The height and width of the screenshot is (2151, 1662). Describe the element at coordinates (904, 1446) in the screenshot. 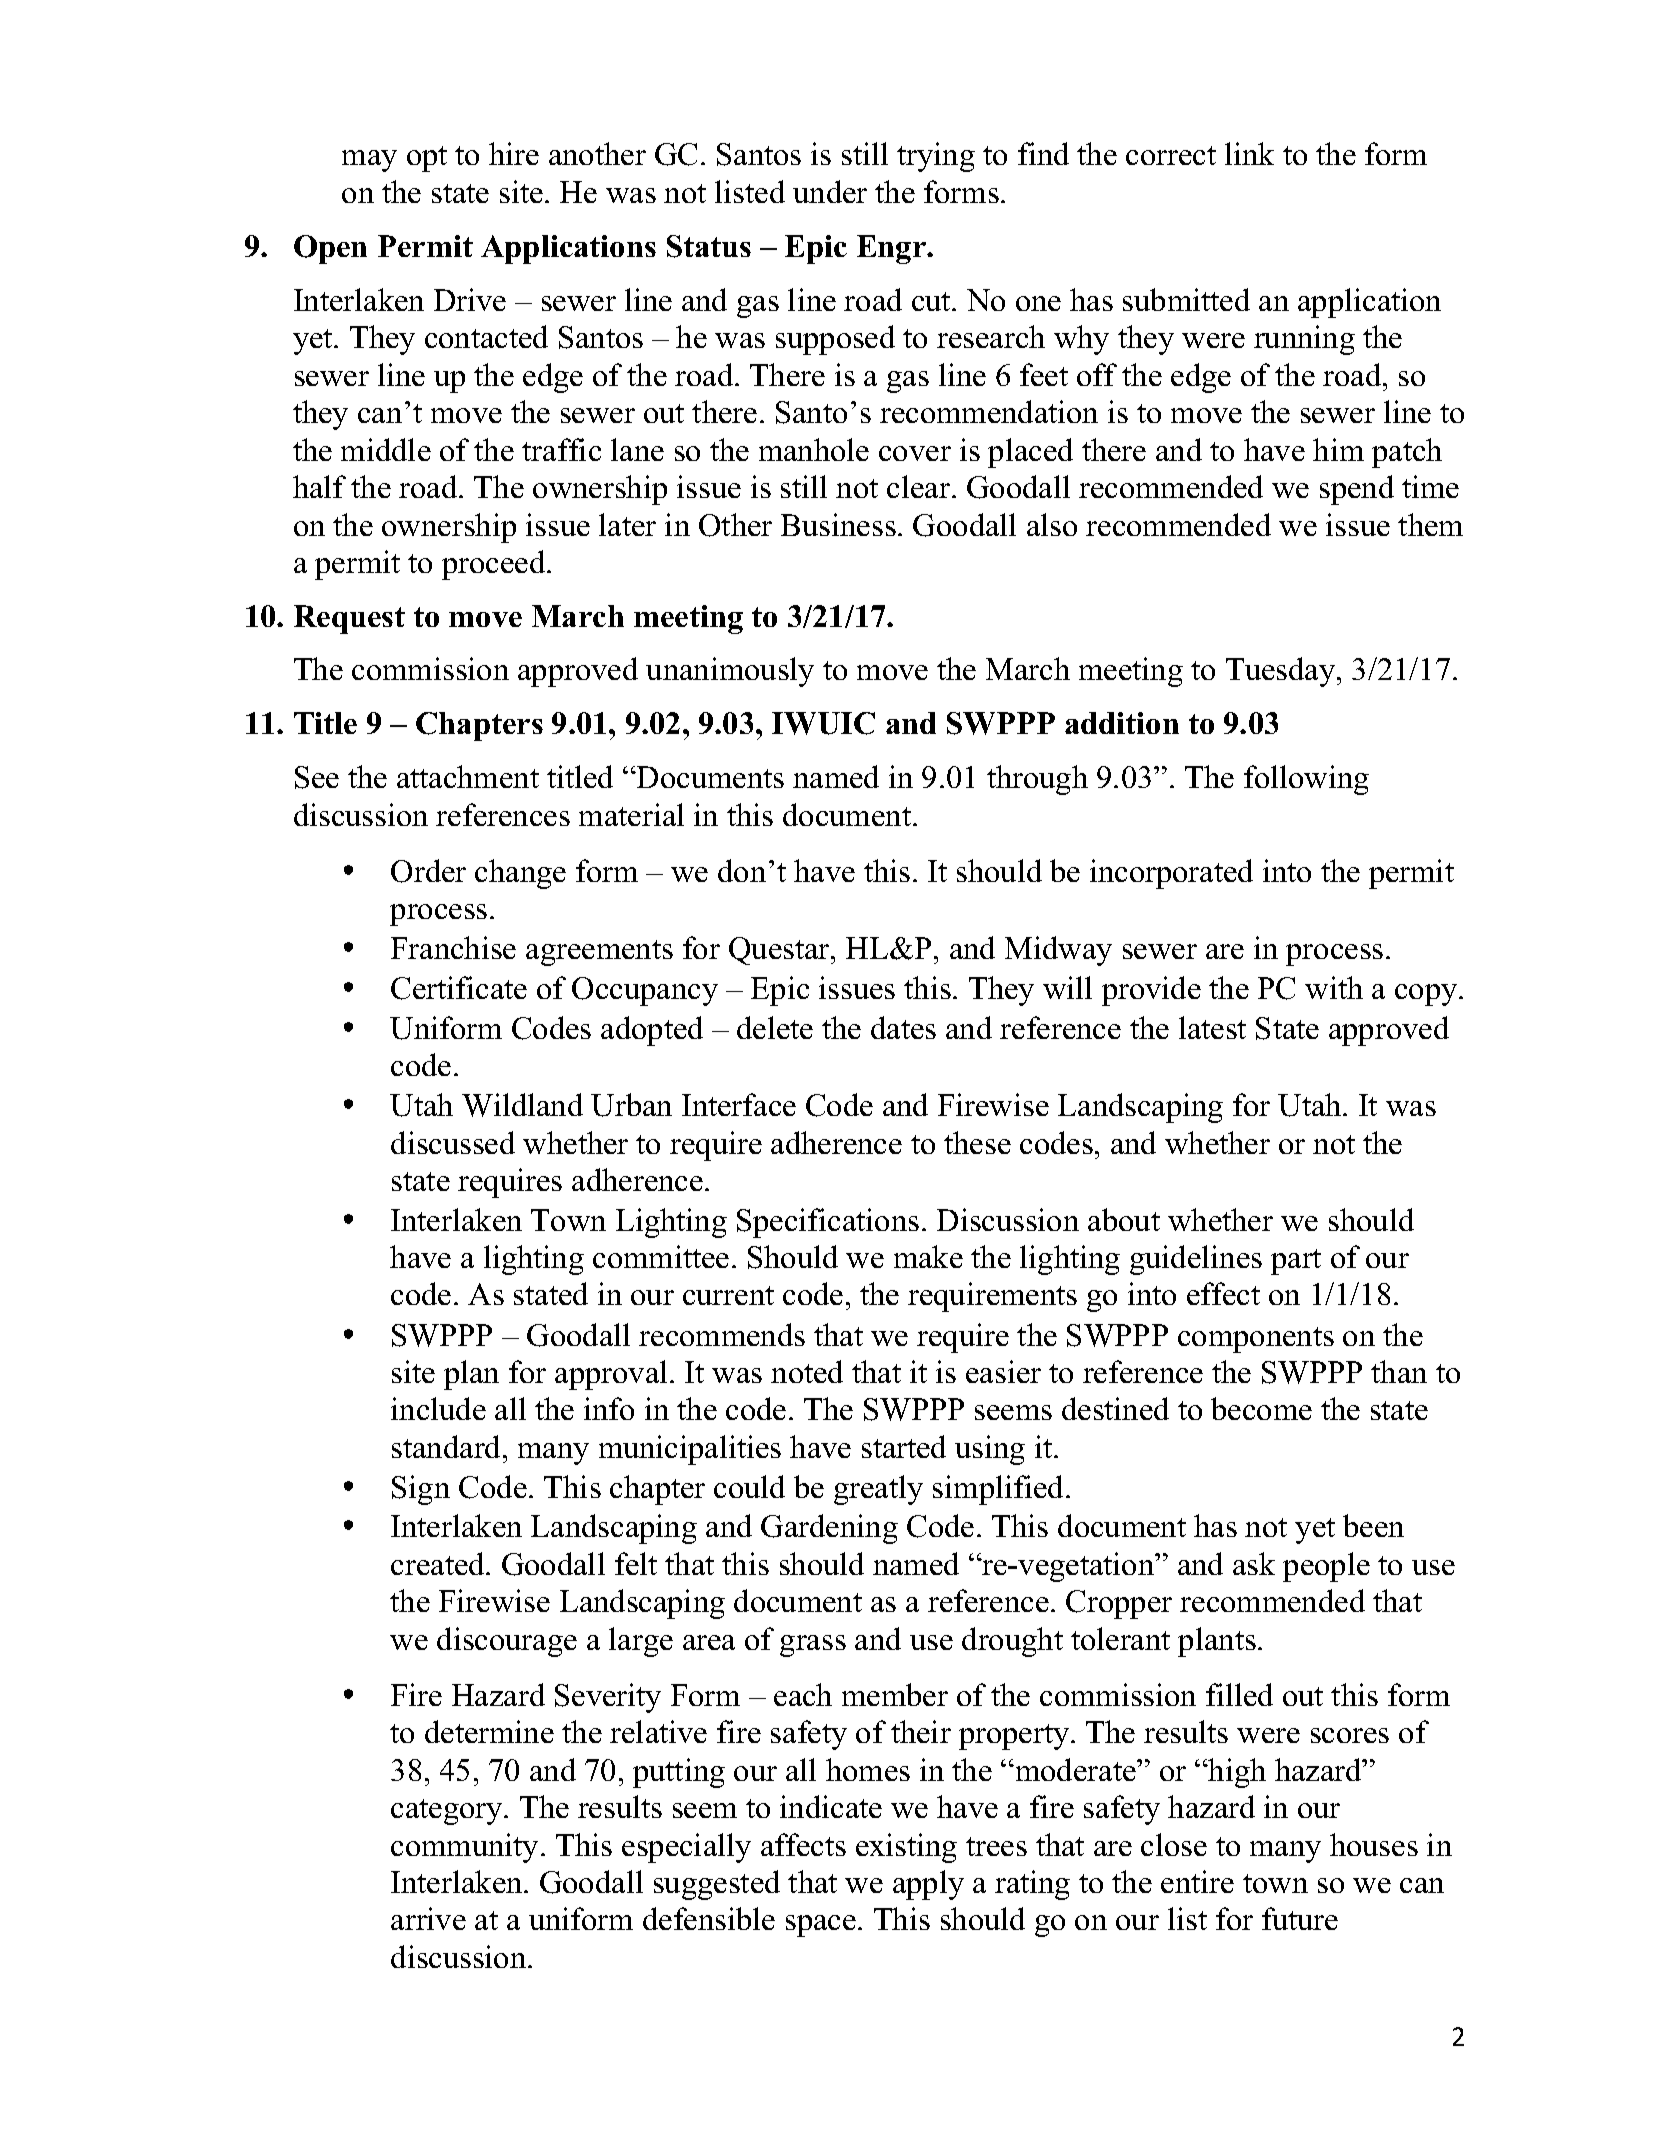

I see `started` at that location.
